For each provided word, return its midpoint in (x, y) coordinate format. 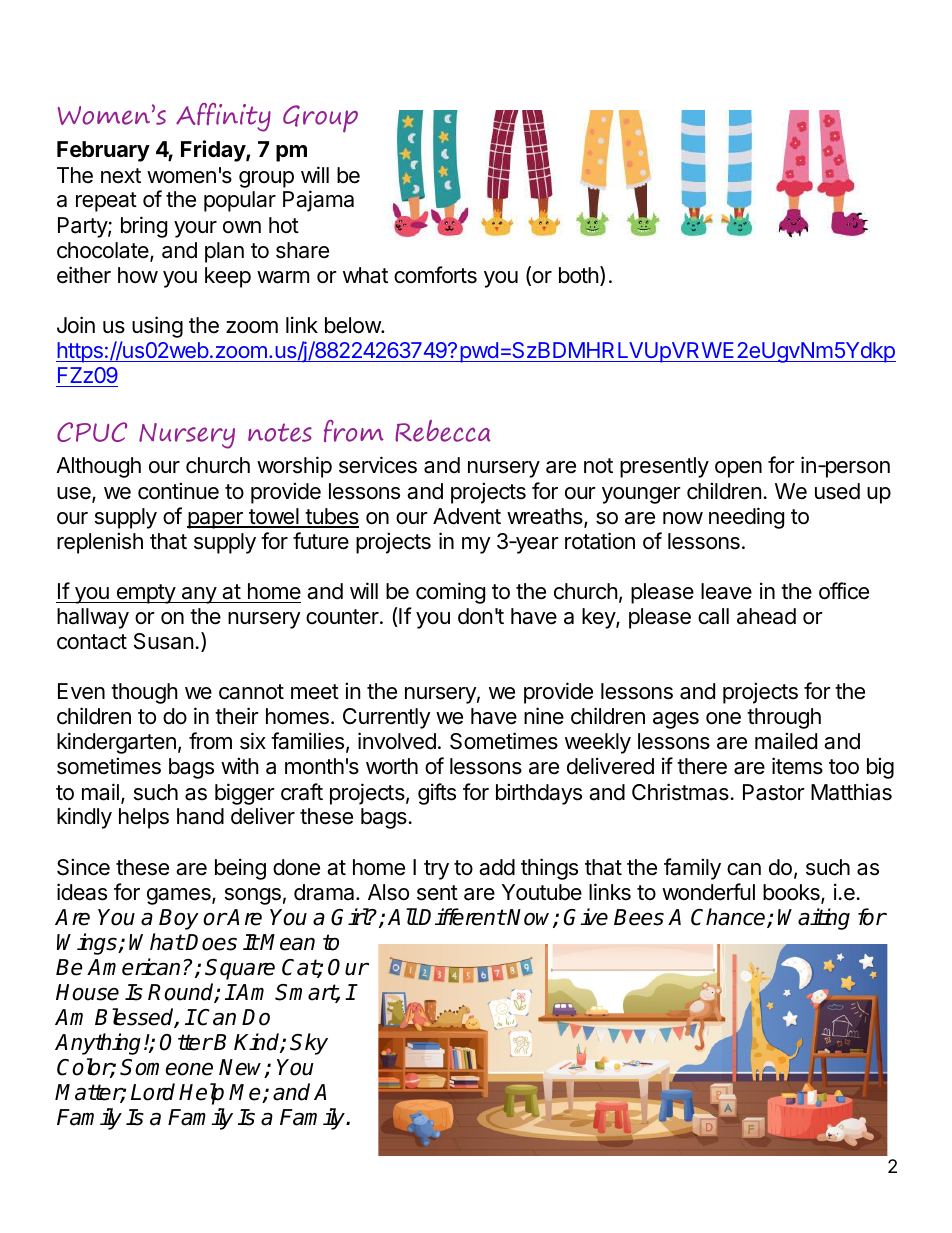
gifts (437, 794)
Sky (309, 1044)
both (579, 275)
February (103, 151)
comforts (435, 275)
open (738, 469)
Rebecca (443, 431)
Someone (166, 1067)
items (797, 766)
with (240, 765)
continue (178, 491)
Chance (729, 918)
